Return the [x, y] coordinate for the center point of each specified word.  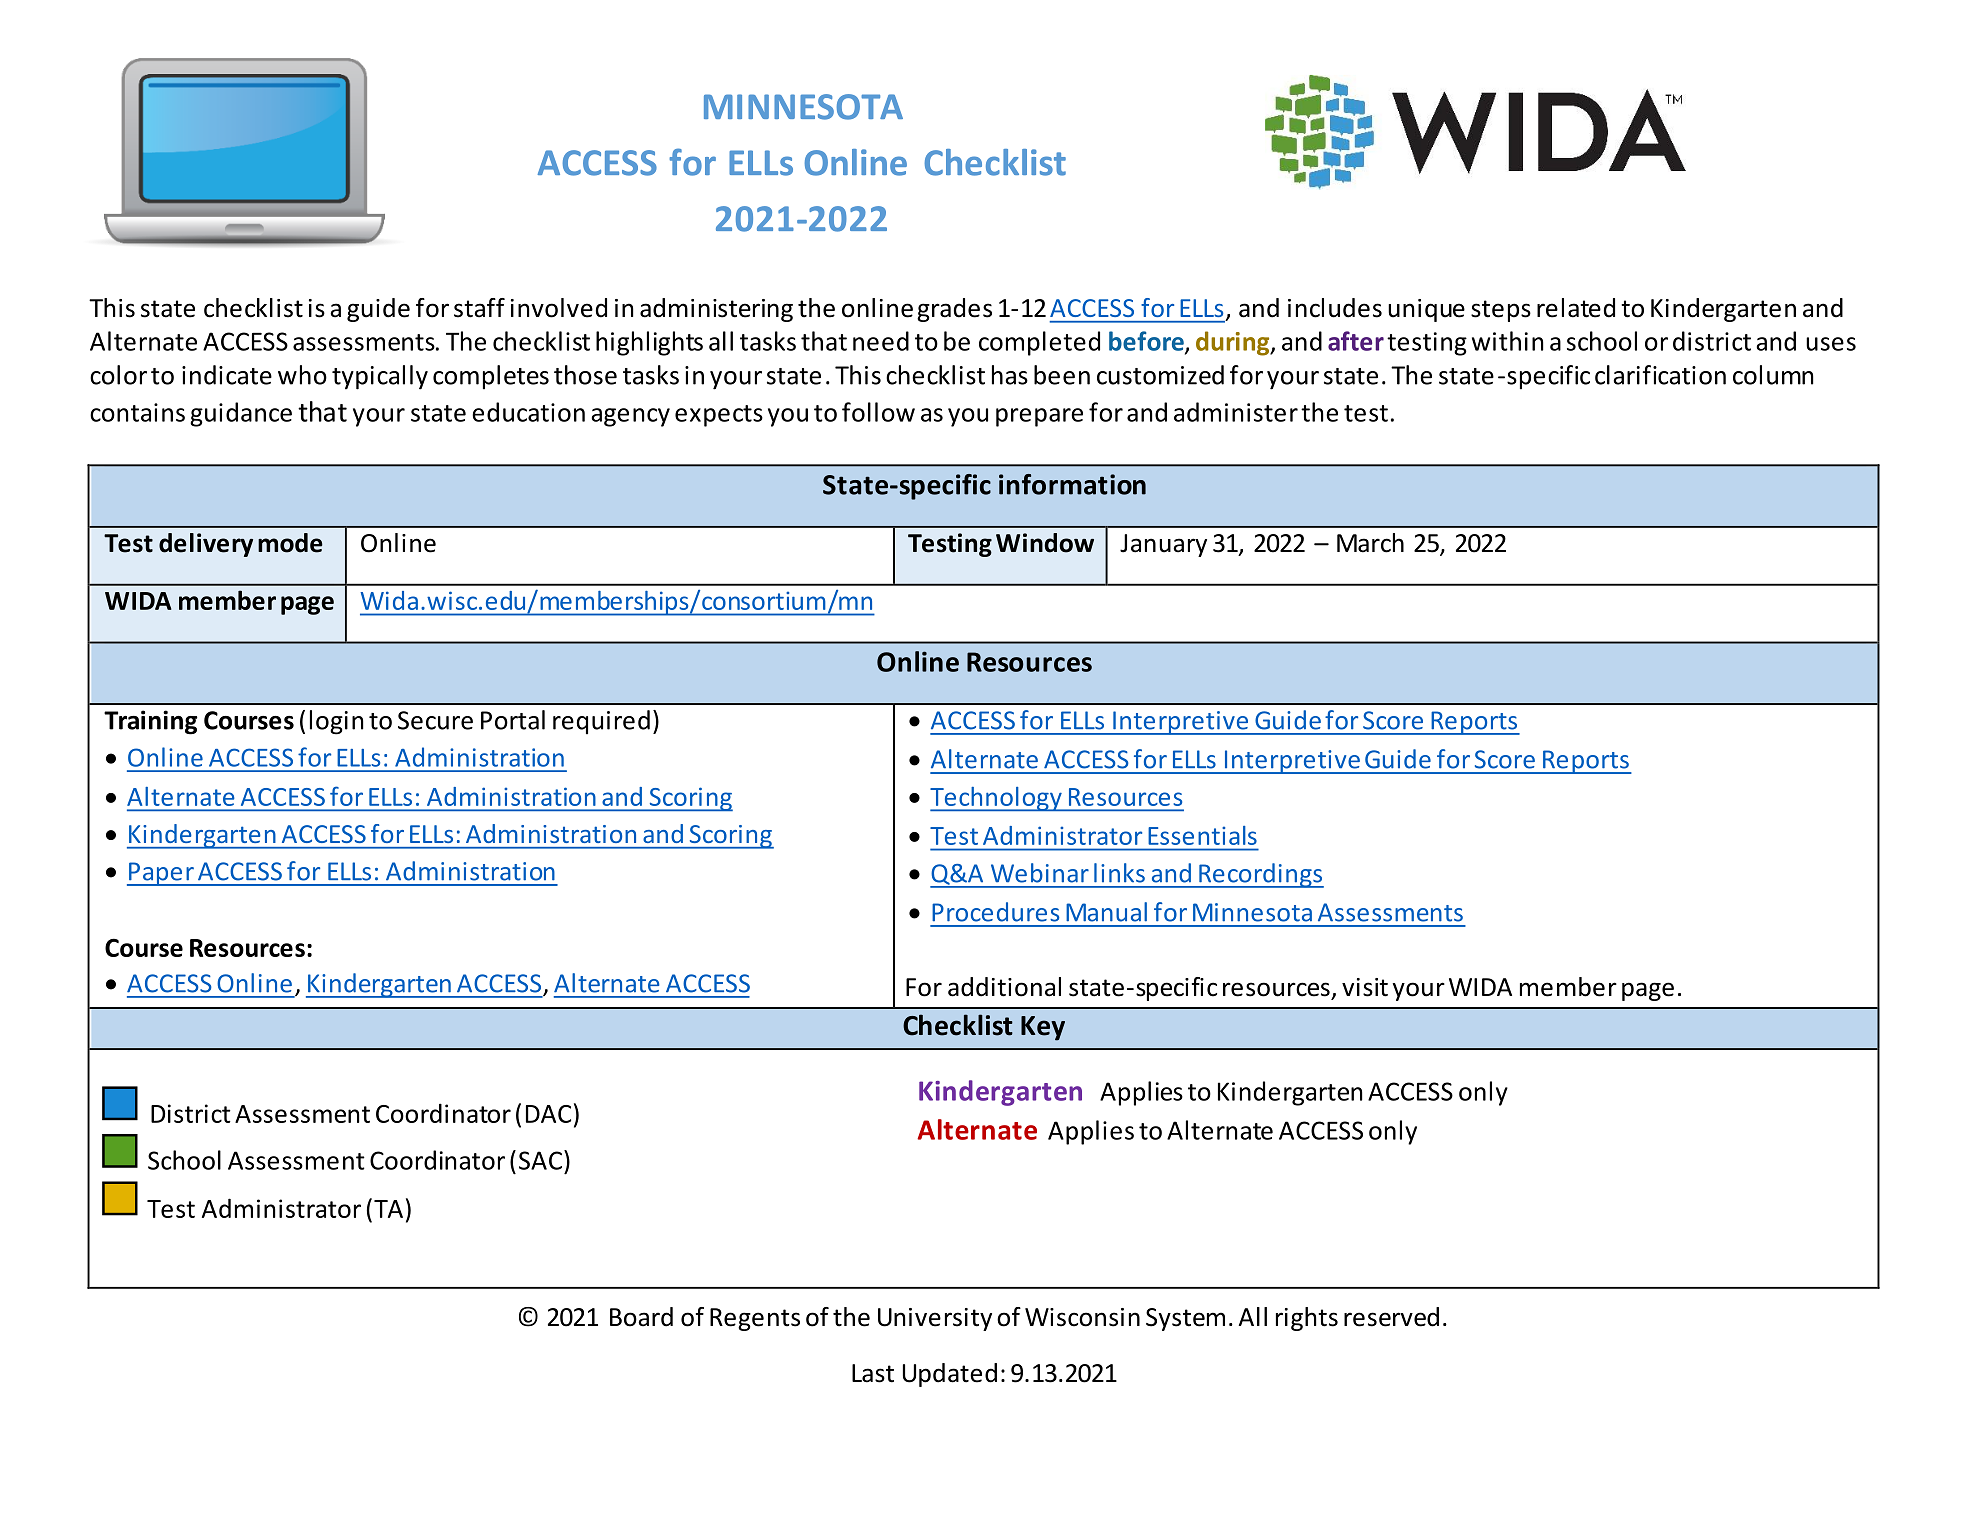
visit [1365, 987]
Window [1045, 543]
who [302, 375]
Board [641, 1317]
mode [290, 543]
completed [1039, 343]
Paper [161, 874]
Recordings [1260, 875]
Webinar [1040, 873]
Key [1043, 1028]
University [935, 1319]
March [1370, 543]
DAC [548, 1114]
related [1576, 308]
